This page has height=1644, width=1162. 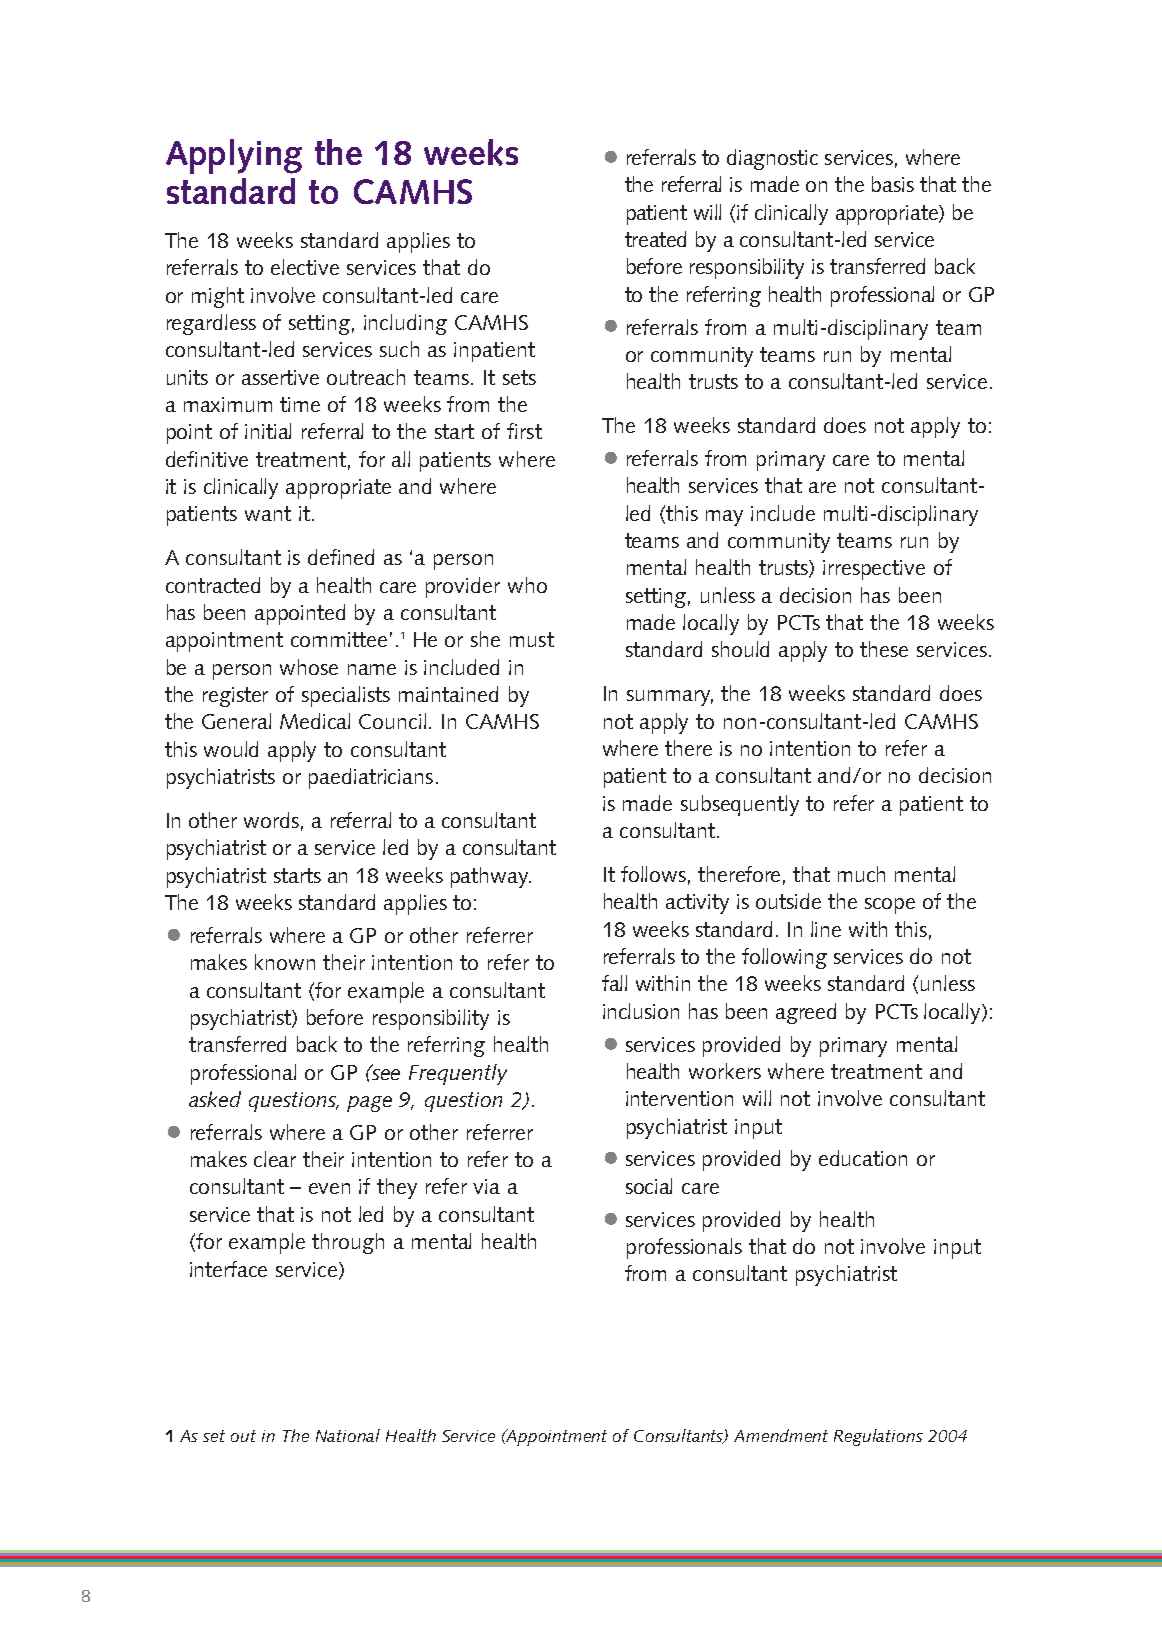 I want to click on treated, so click(x=655, y=239).
